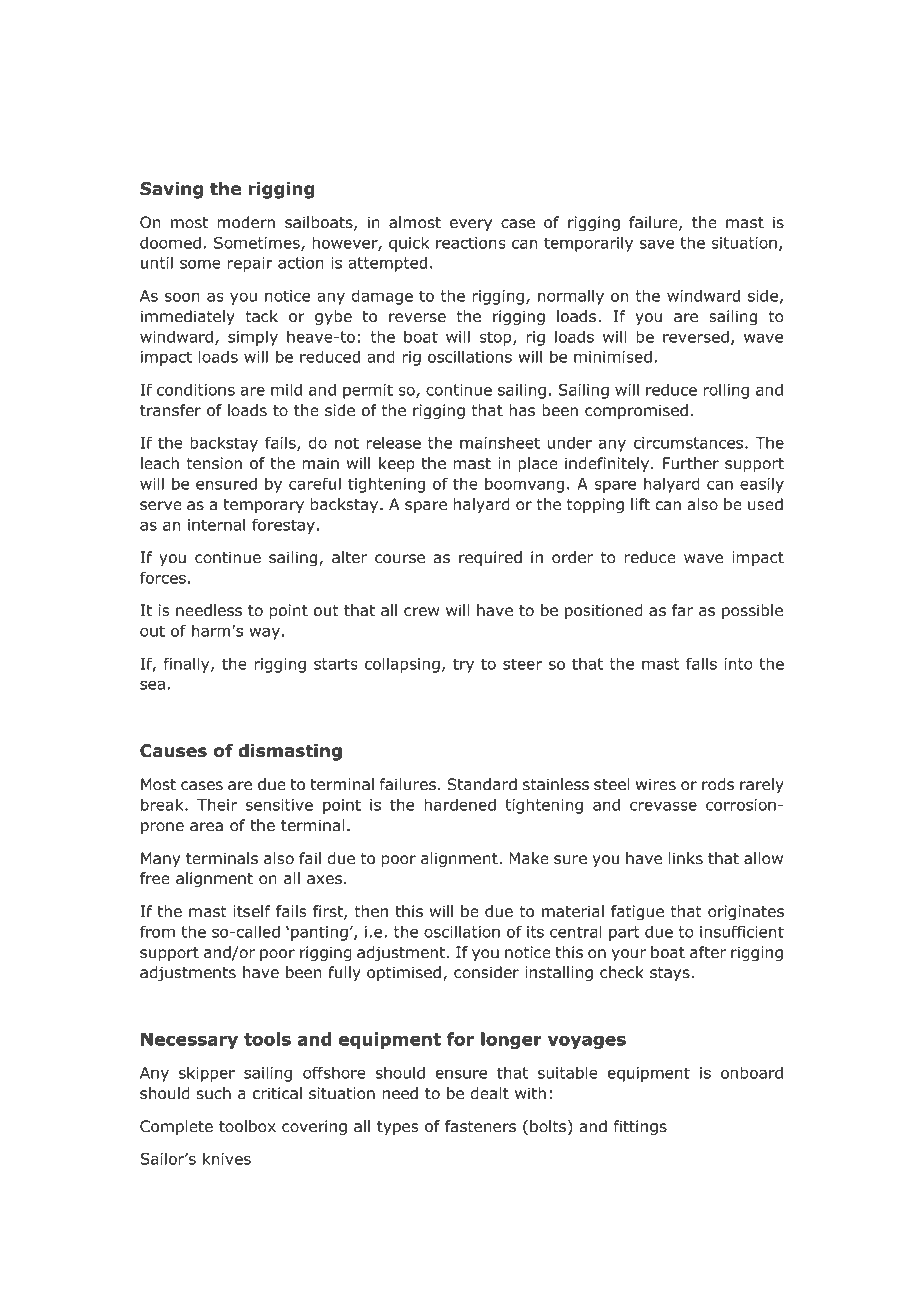  Describe the element at coordinates (246, 222) in the page. I see `modern` at that location.
